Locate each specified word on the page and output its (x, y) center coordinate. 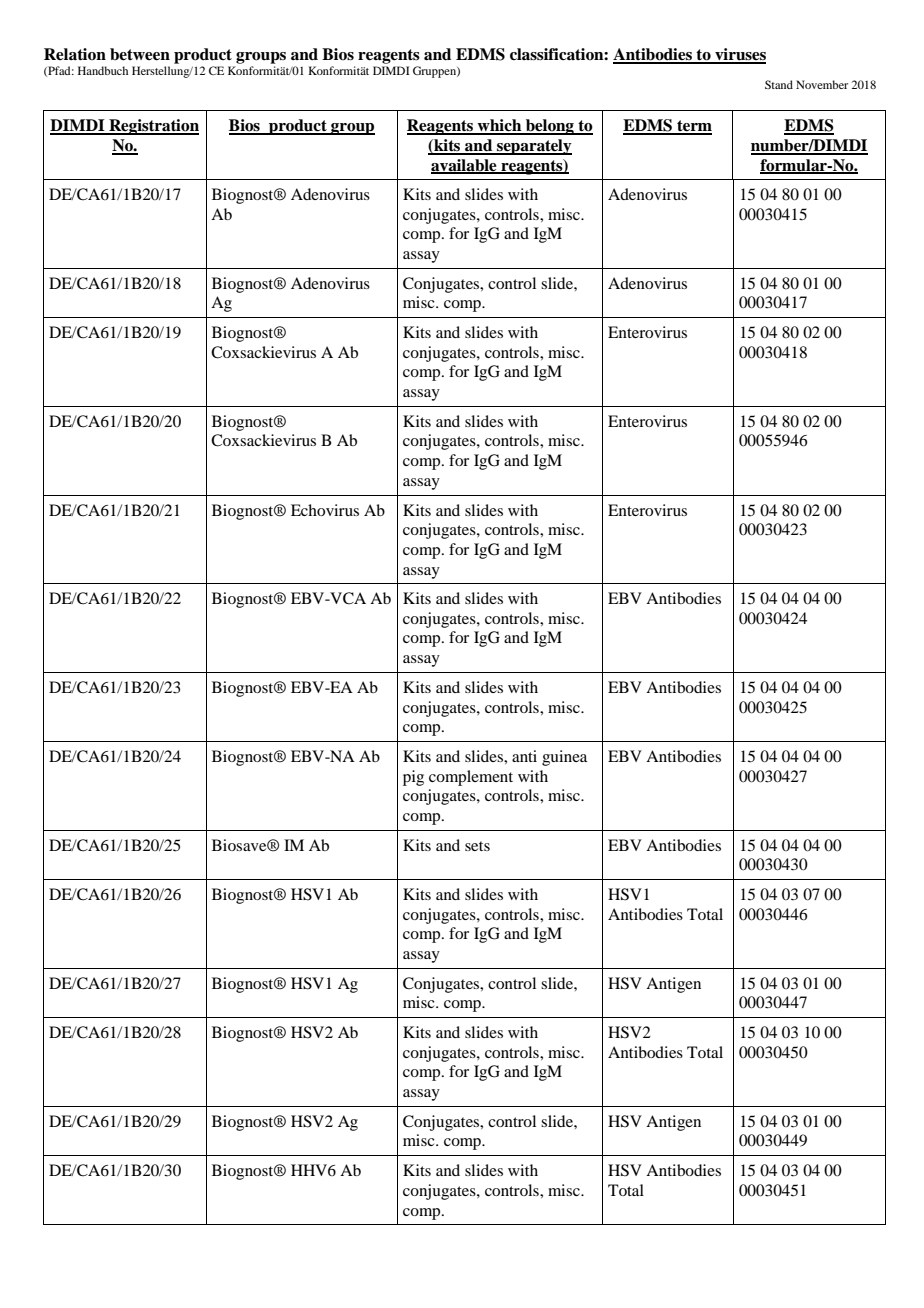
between (140, 54)
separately (533, 147)
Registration (153, 127)
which (500, 126)
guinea (564, 758)
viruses (739, 55)
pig (413, 778)
